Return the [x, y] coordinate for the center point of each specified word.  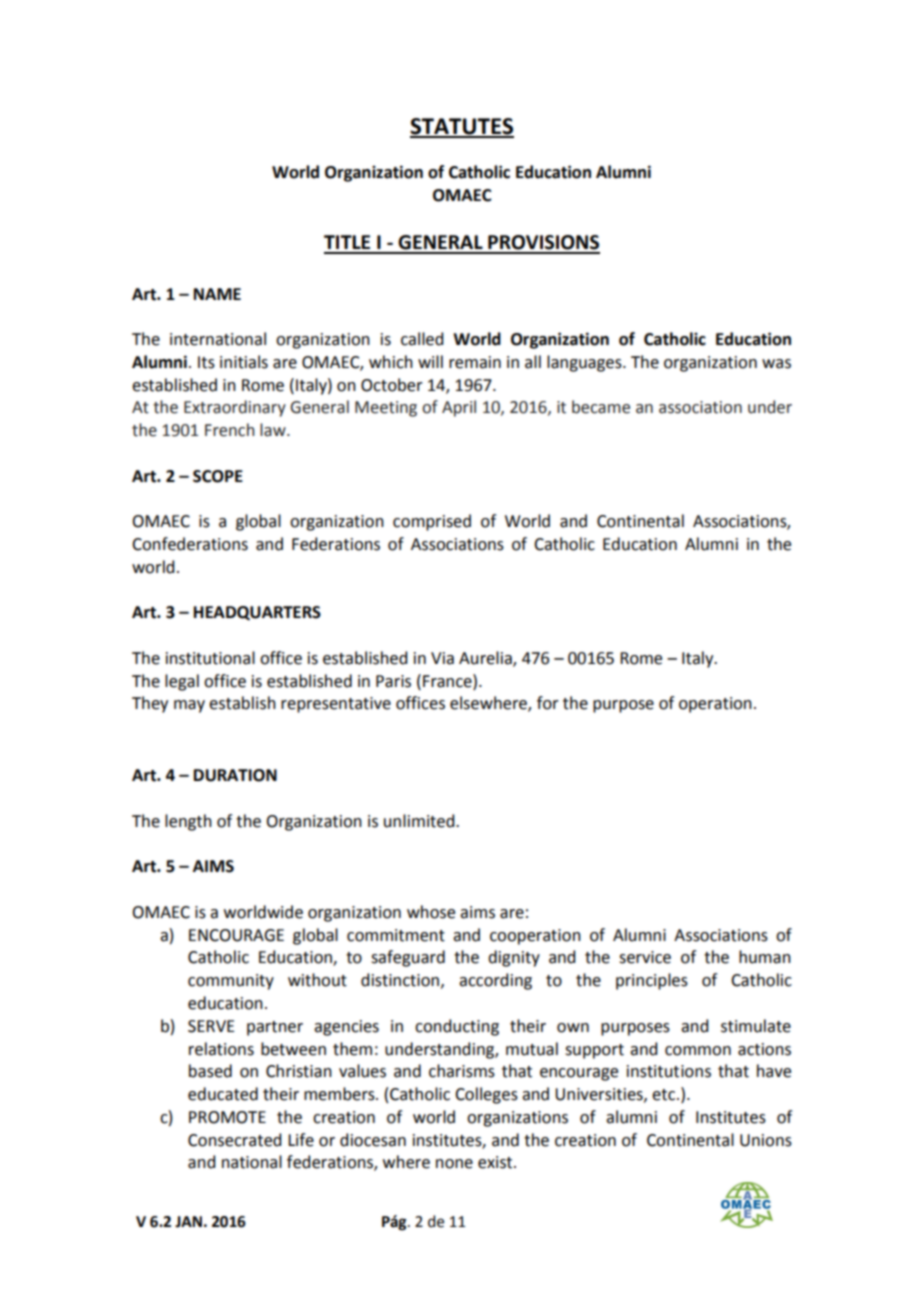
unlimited [420, 821]
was [776, 364]
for [548, 703]
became [601, 407]
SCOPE [218, 476]
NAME [217, 294]
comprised [432, 522]
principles [652, 981]
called [422, 339]
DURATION [235, 775]
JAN [188, 1222]
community [231, 982]
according [495, 981]
